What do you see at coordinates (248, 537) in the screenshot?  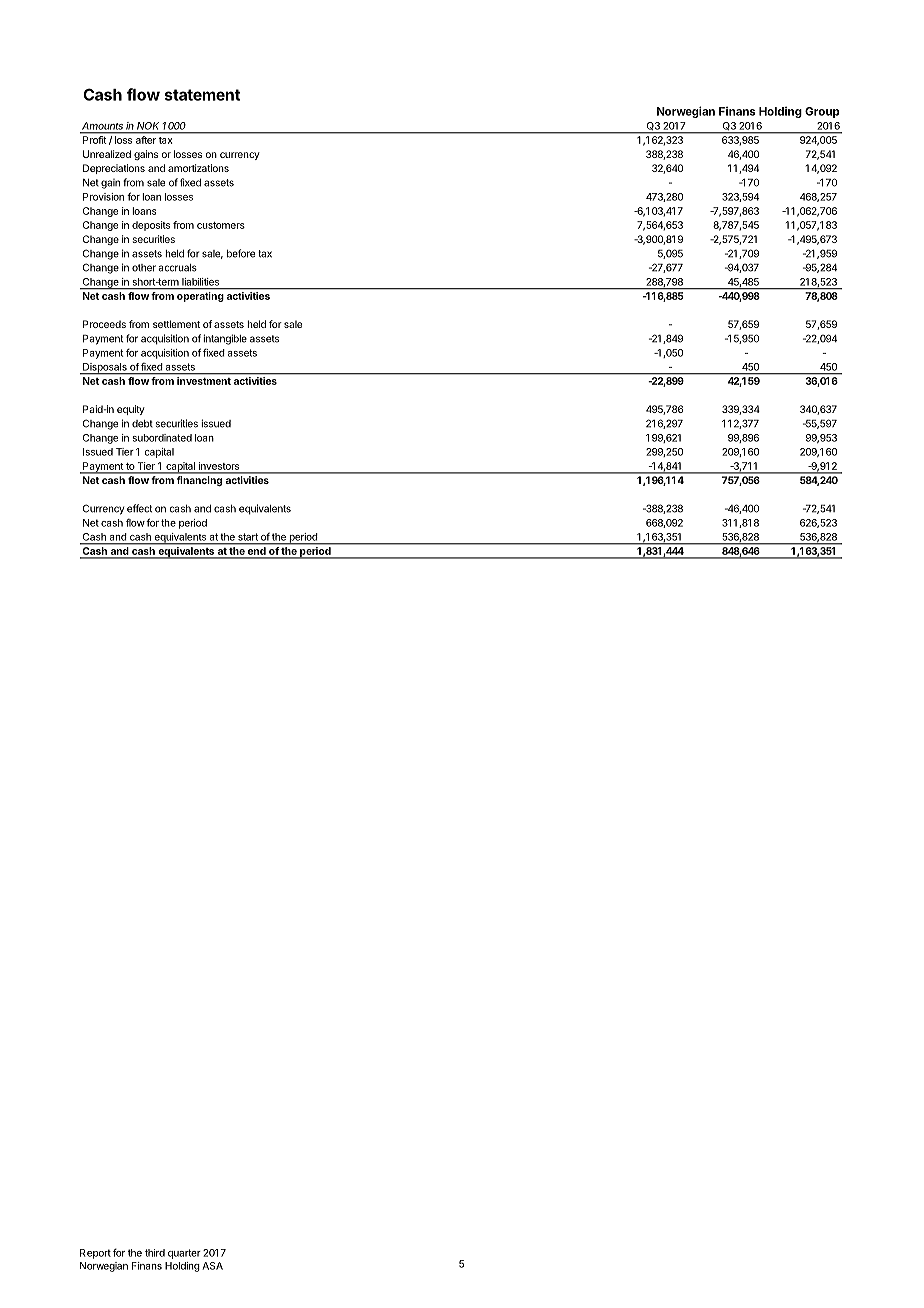 I see `start` at bounding box center [248, 537].
